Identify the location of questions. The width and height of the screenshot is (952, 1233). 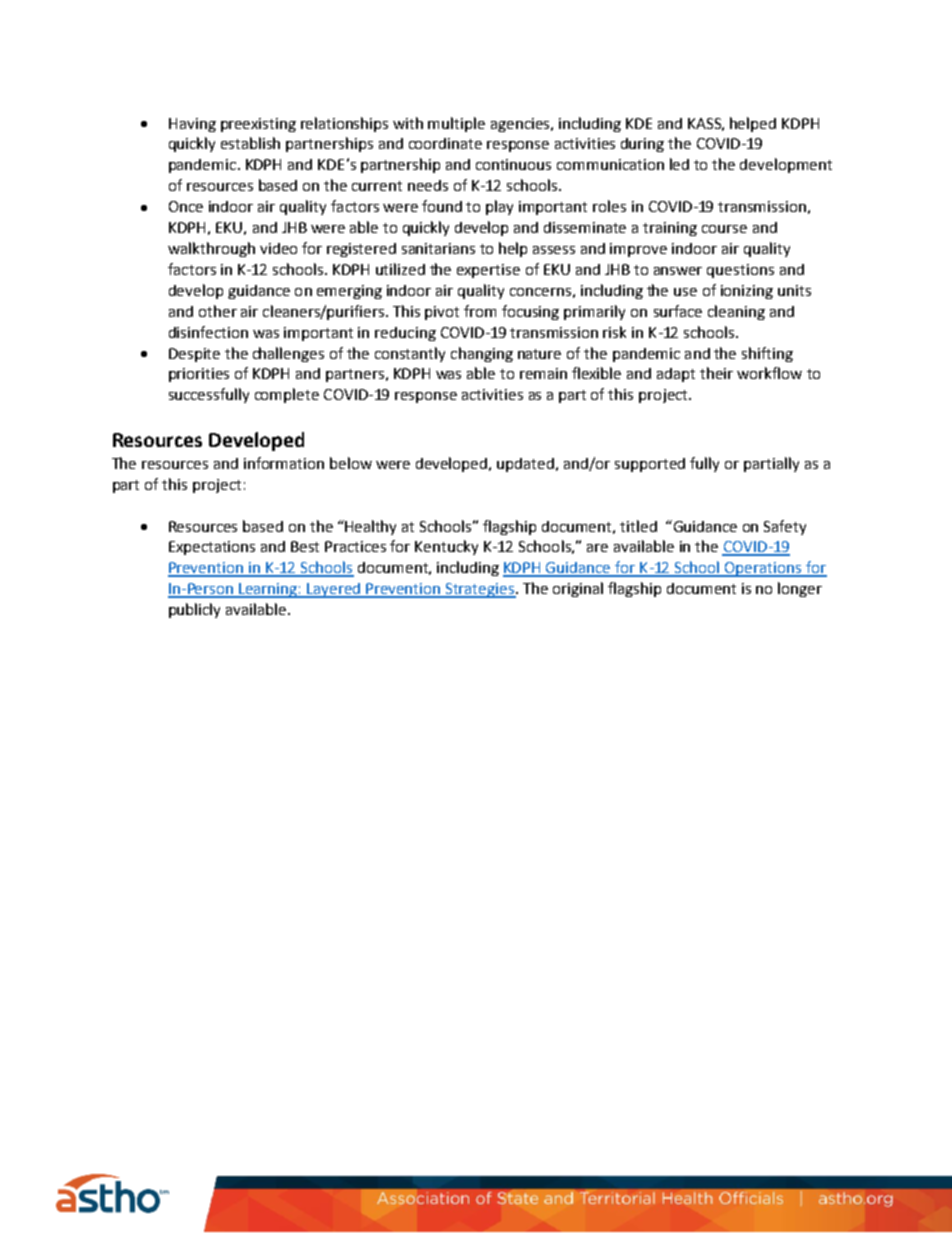
(740, 271).
